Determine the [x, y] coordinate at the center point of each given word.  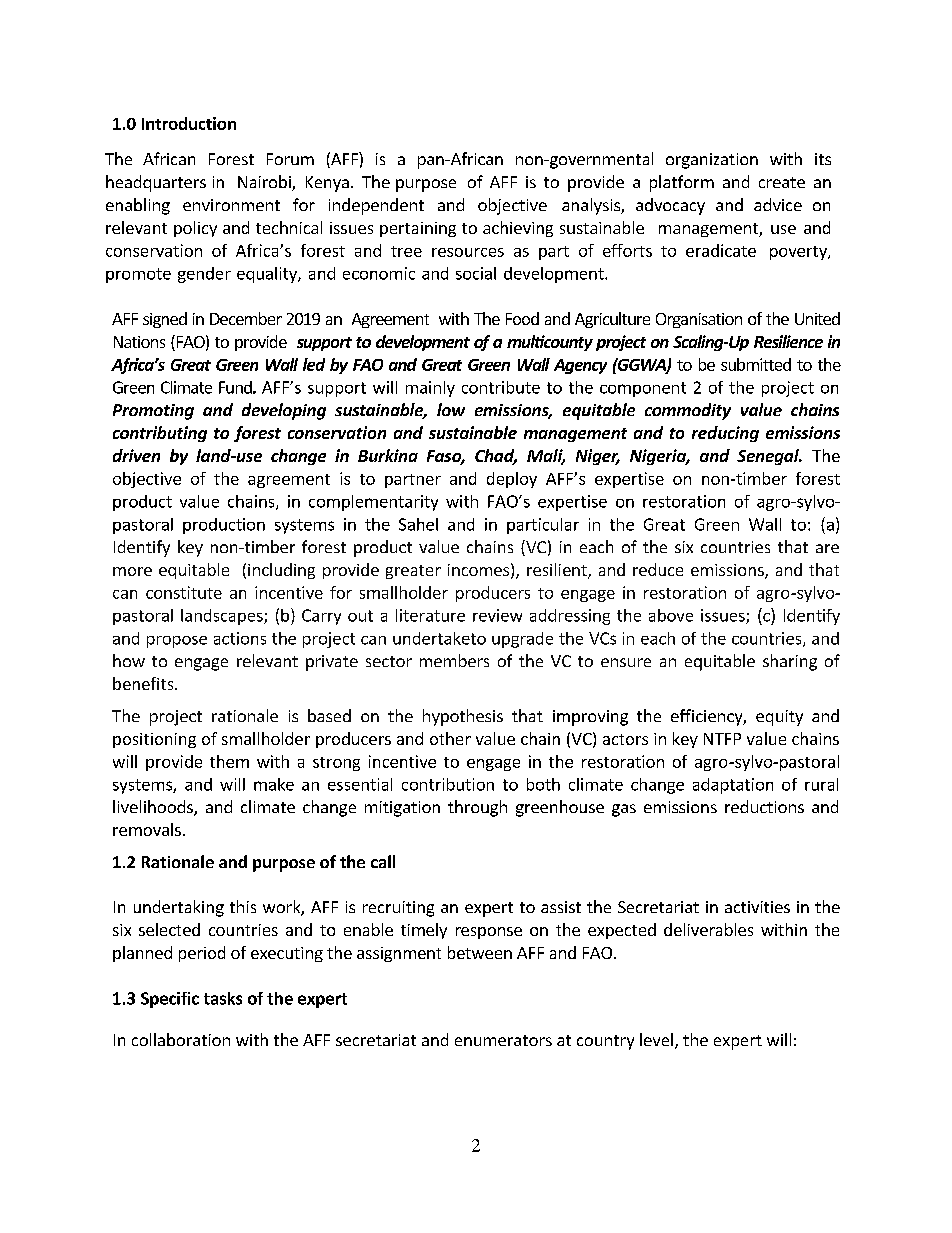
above [671, 615]
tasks [223, 998]
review [497, 615]
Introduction [189, 123]
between [480, 952]
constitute [184, 592]
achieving [518, 229]
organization [712, 161]
